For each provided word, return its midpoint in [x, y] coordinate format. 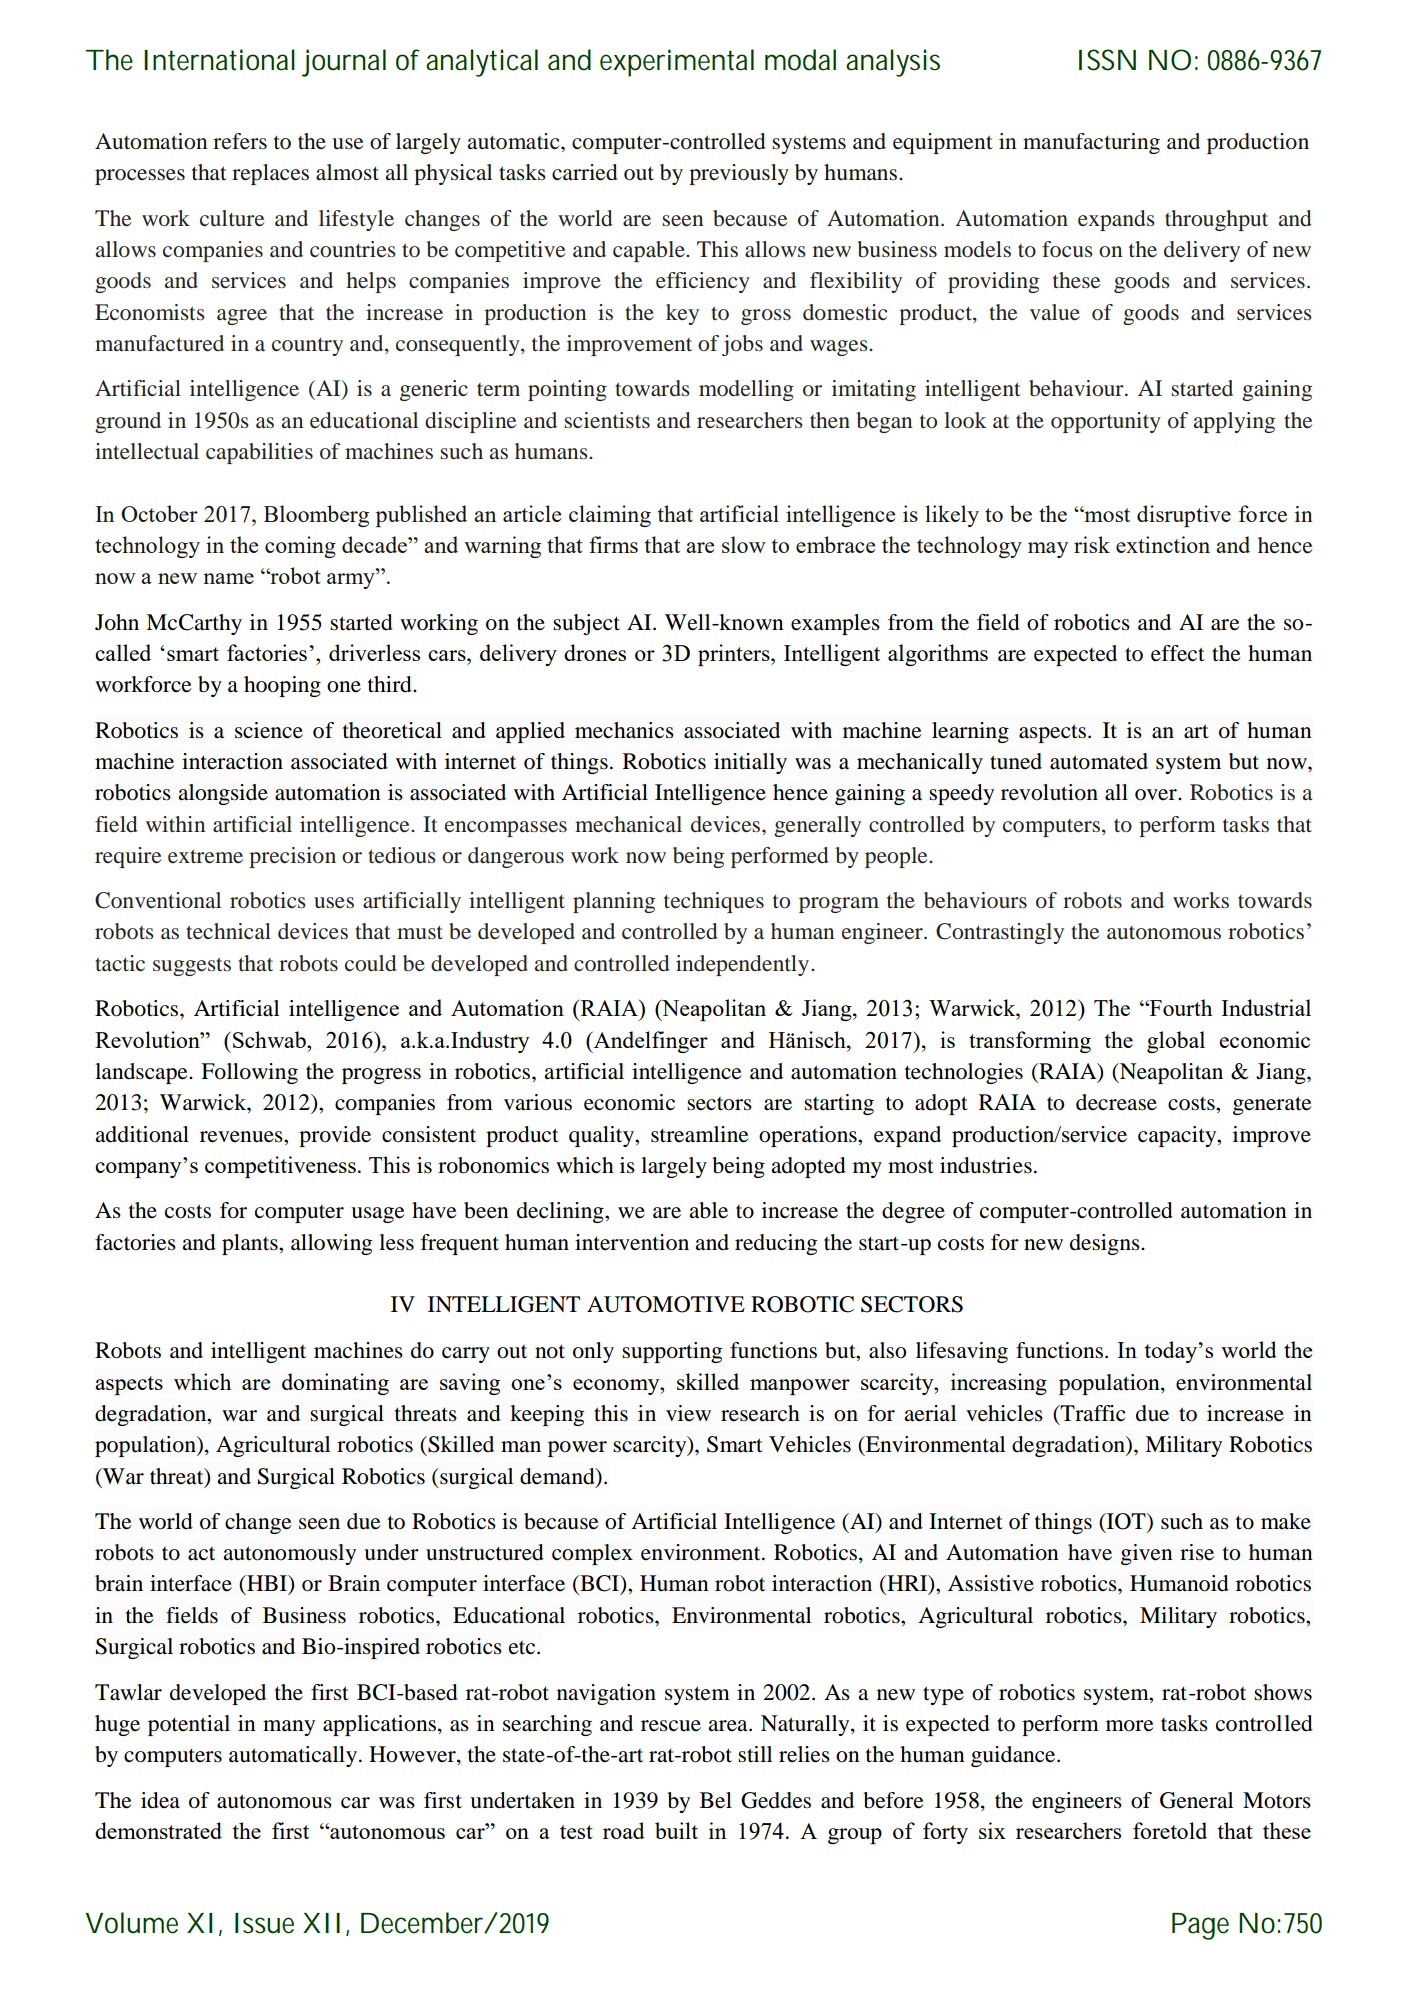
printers [735, 655]
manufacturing [1091, 143]
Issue [264, 1923]
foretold [1170, 1830]
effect [1178, 653]
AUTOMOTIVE [666, 1304]
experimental [677, 63]
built [676, 1830]
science [269, 730]
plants [251, 1244]
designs [1106, 1244]
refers [240, 141]
